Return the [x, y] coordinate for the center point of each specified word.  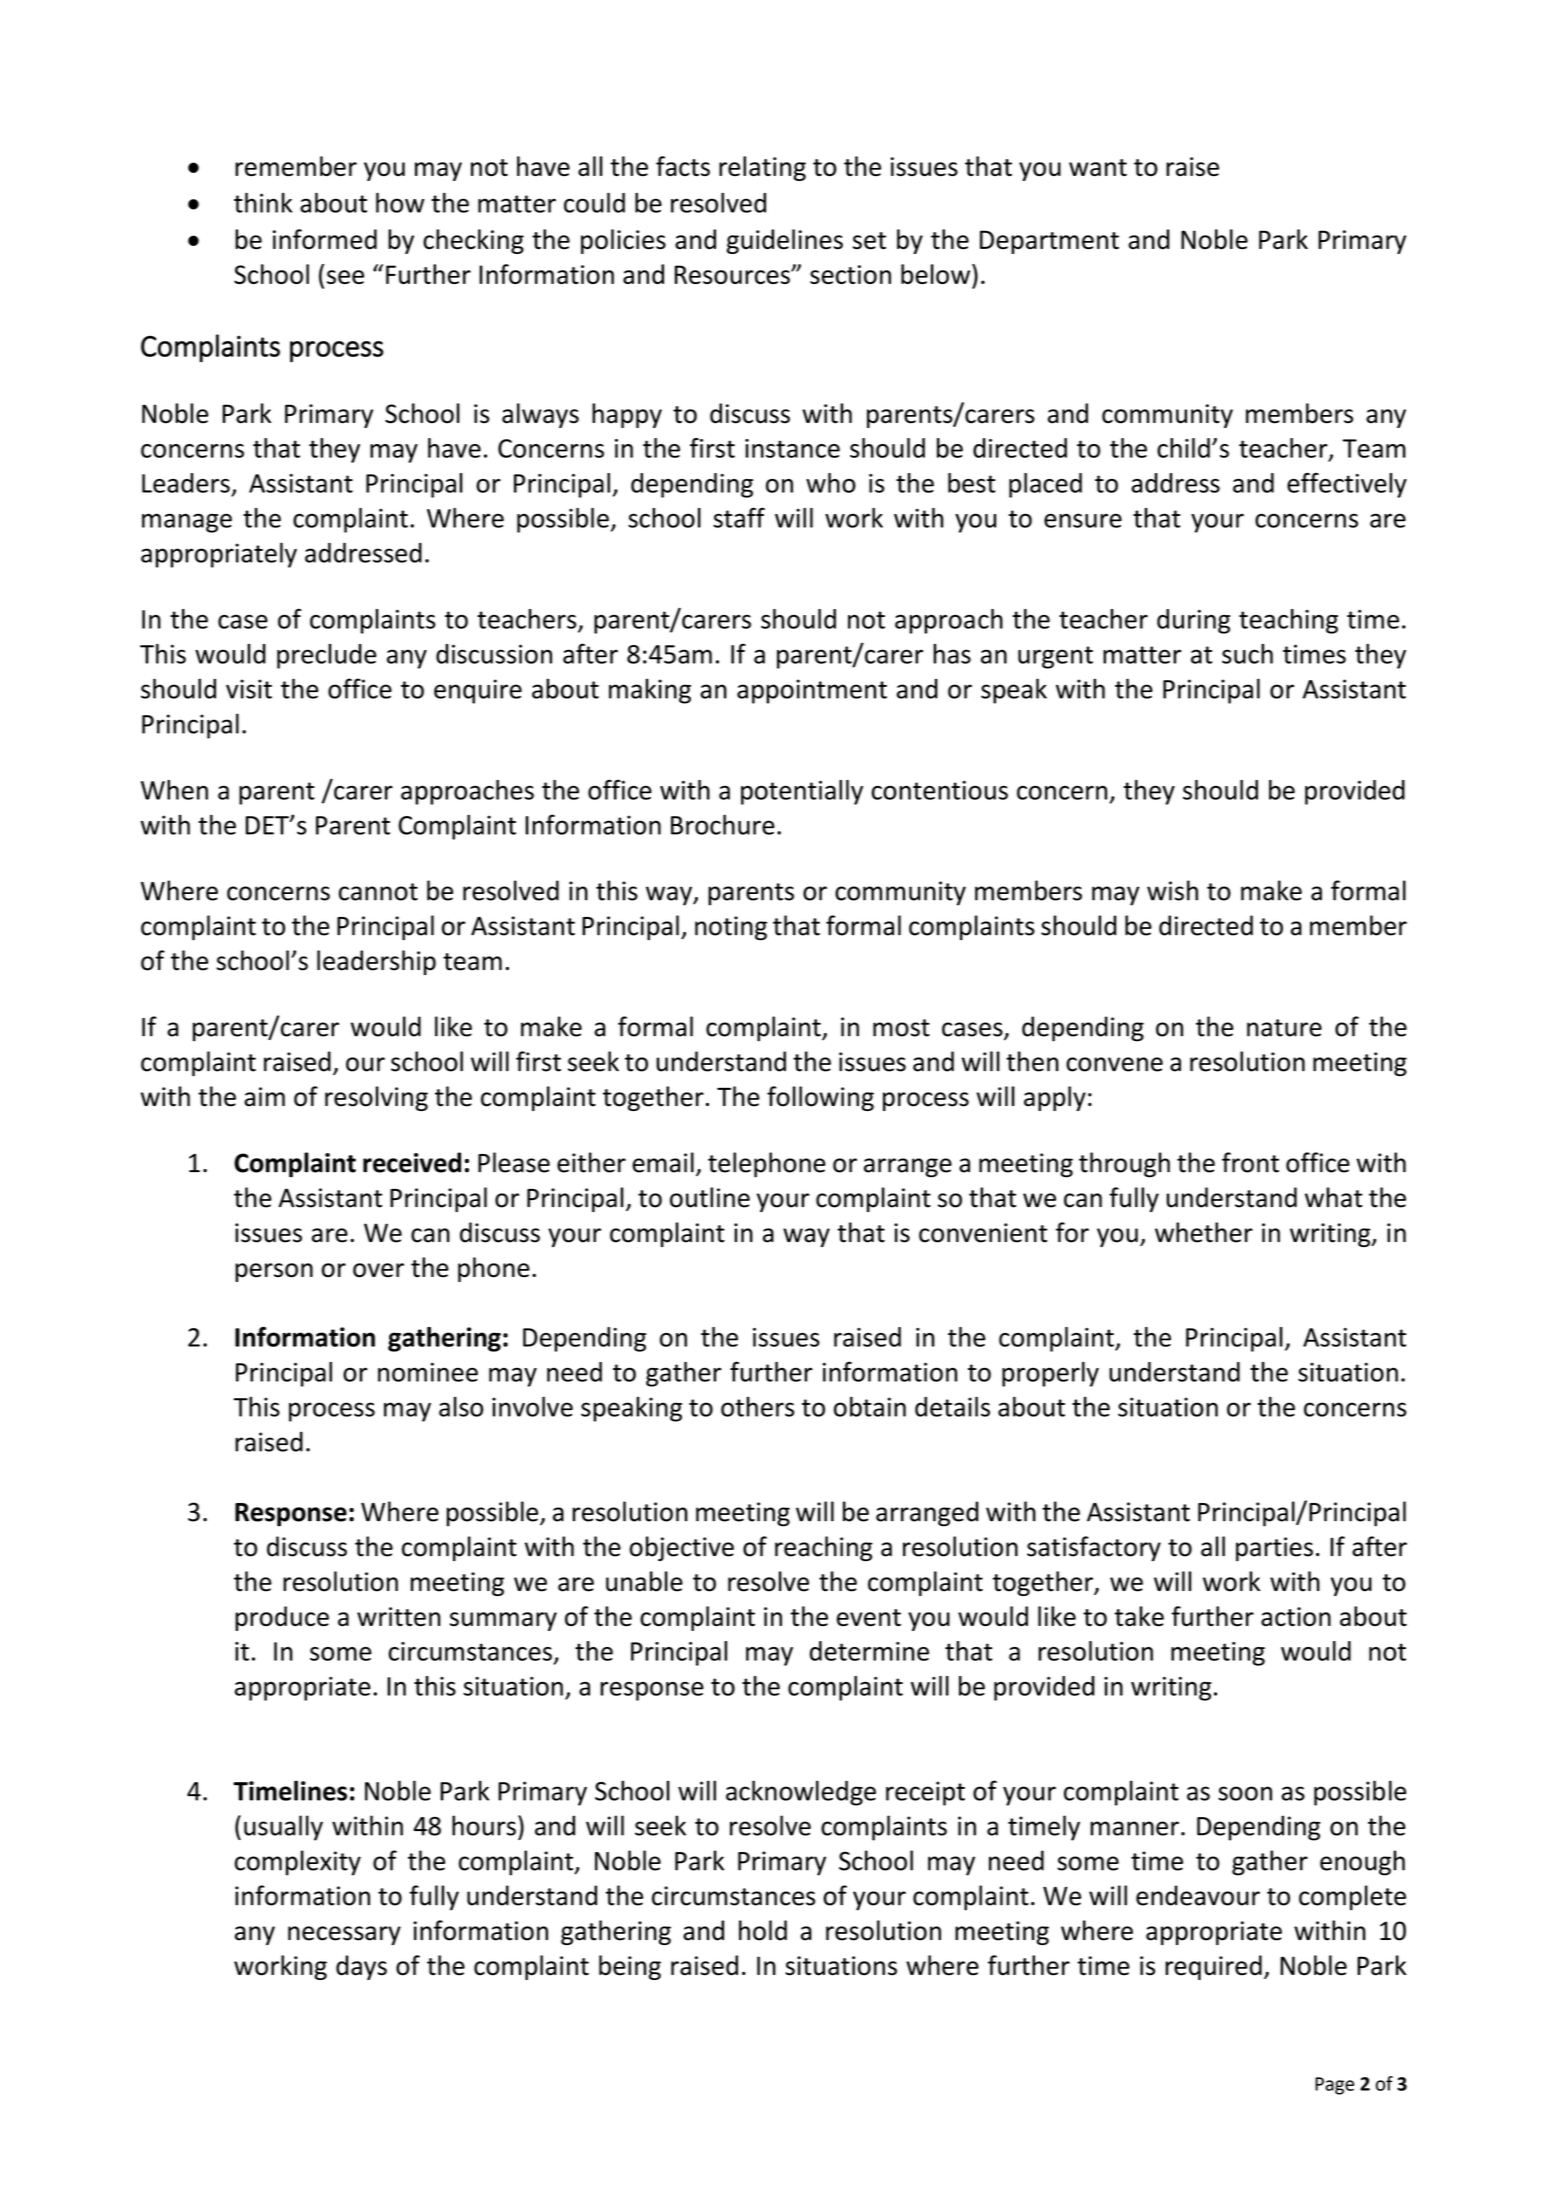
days [361, 1967]
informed [325, 239]
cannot [378, 892]
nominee [428, 1372]
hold [763, 1930]
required [1213, 1967]
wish [1172, 890]
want [1098, 167]
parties [1274, 1549]
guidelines [785, 241]
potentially [802, 792]
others [757, 1407]
